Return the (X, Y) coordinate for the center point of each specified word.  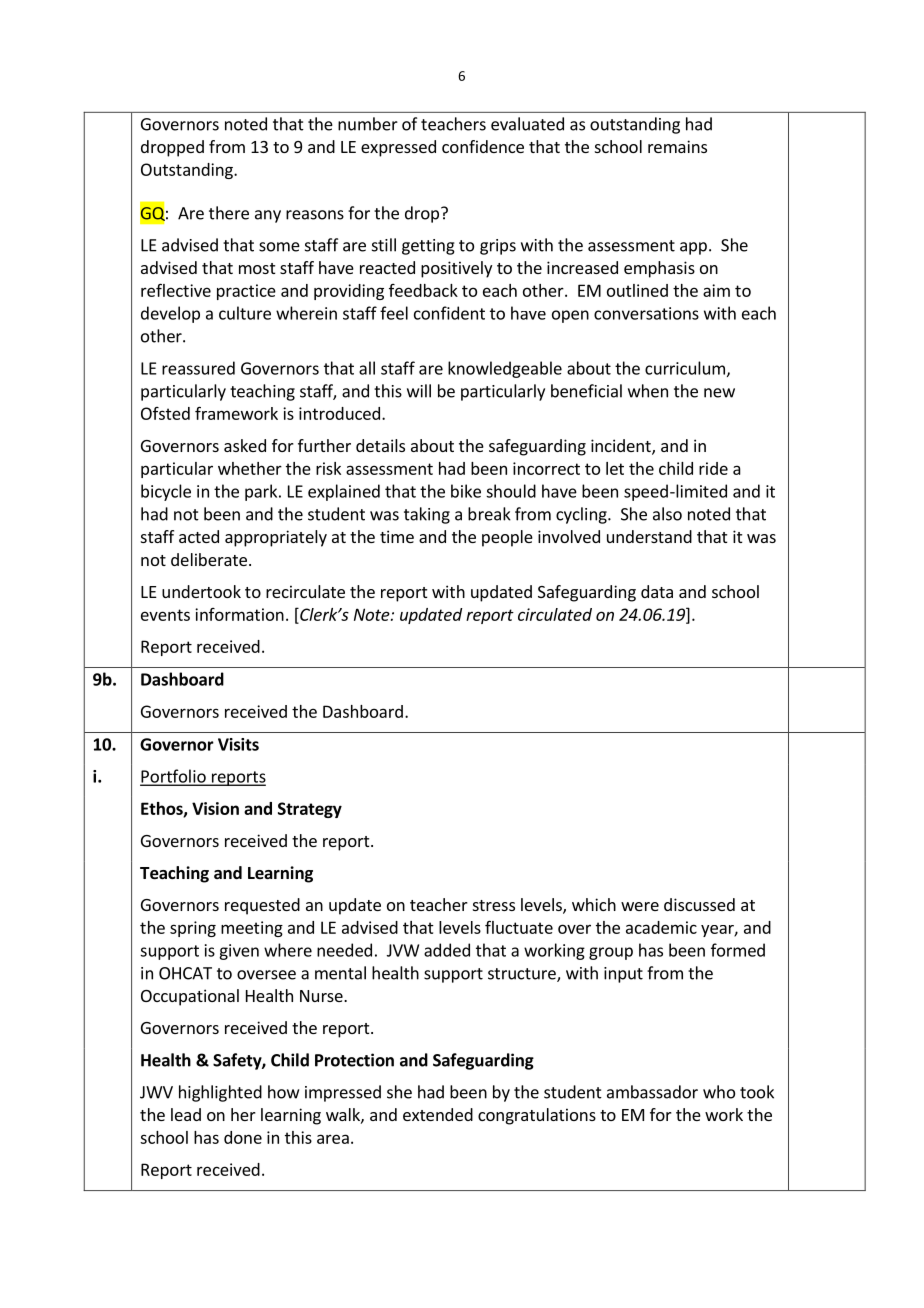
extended (438, 1114)
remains (677, 146)
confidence (483, 146)
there (229, 213)
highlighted (220, 1093)
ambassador (652, 1092)
